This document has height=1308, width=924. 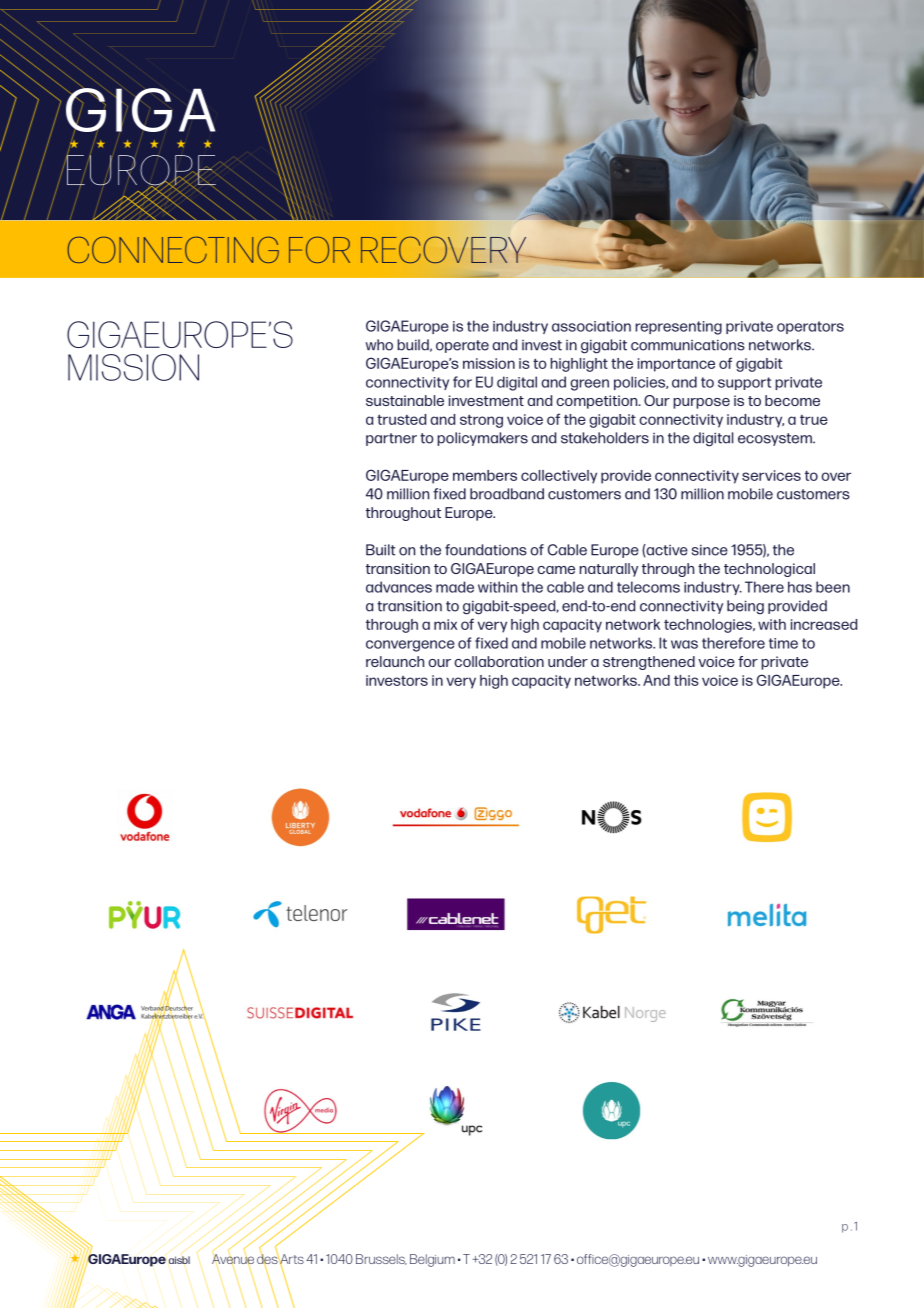 What do you see at coordinates (432, 1260) in the document?
I see `Belgium` at bounding box center [432, 1260].
